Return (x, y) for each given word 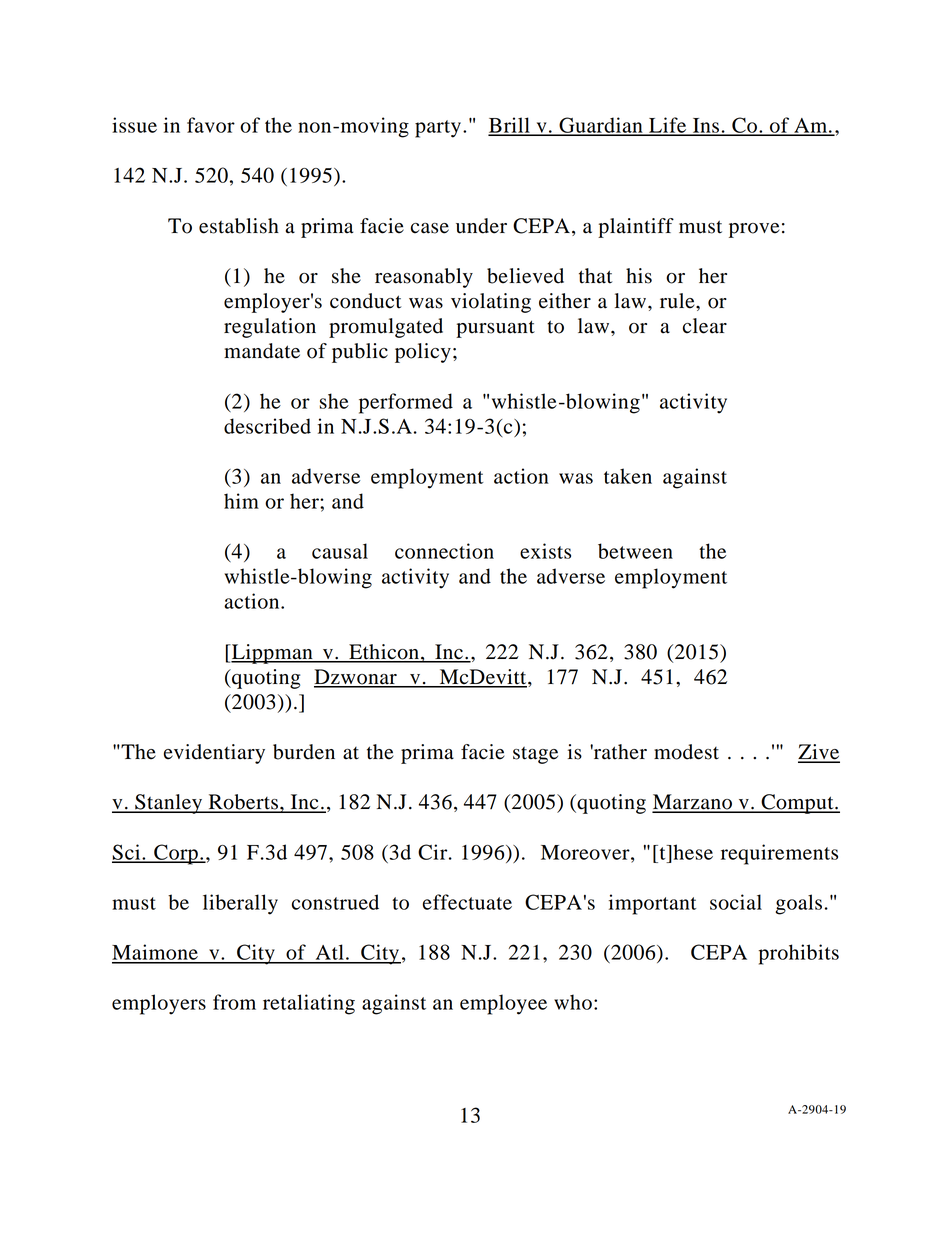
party (438, 129)
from (234, 1002)
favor (211, 125)
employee (503, 1004)
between (635, 551)
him (241, 501)
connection (444, 551)
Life (668, 126)
